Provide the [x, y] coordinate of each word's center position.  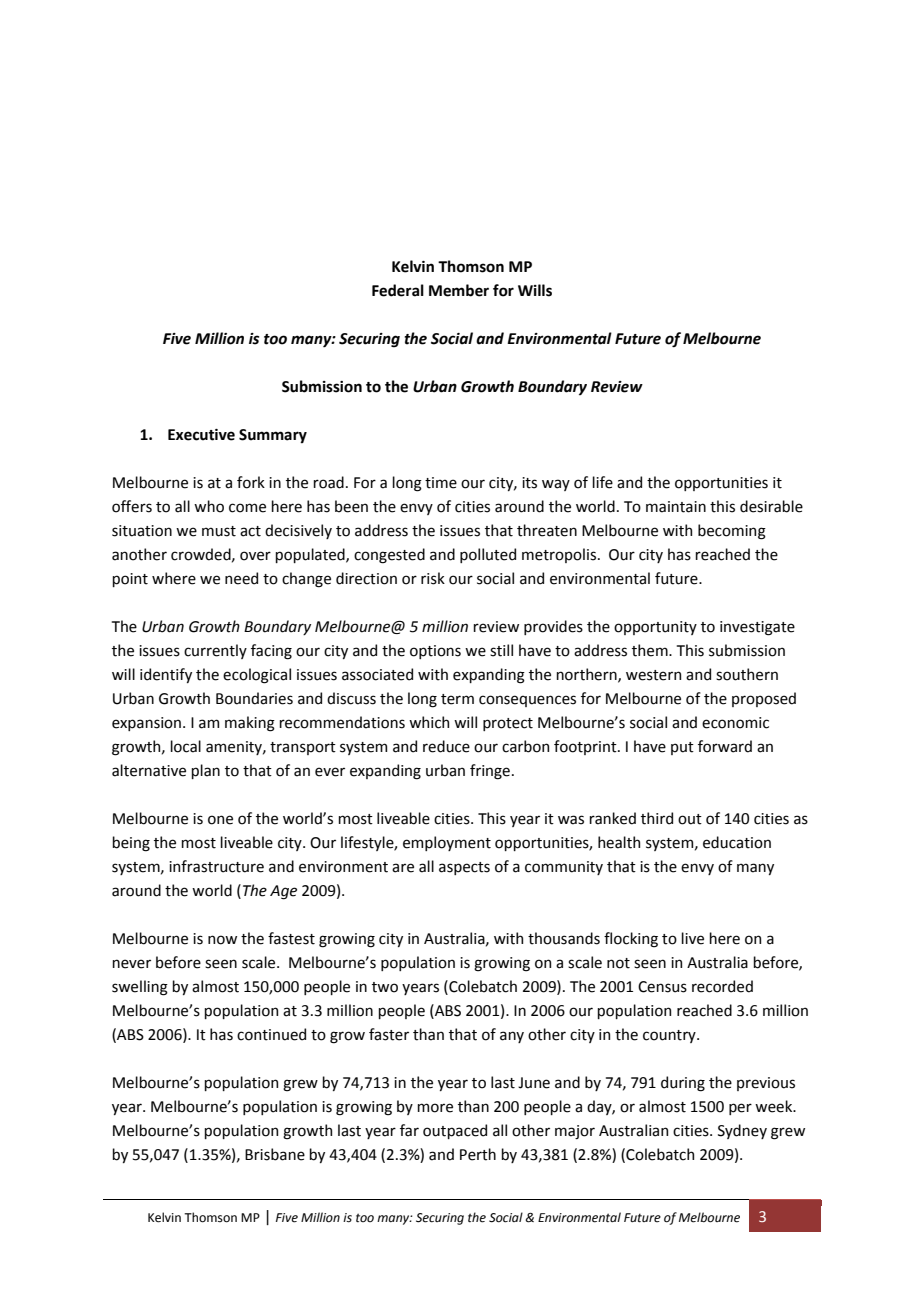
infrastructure [216, 866]
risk [433, 578]
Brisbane [275, 1154]
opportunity [655, 628]
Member [459, 290]
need [241, 578]
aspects [464, 868]
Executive [201, 435]
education [737, 842]
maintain [676, 507]
